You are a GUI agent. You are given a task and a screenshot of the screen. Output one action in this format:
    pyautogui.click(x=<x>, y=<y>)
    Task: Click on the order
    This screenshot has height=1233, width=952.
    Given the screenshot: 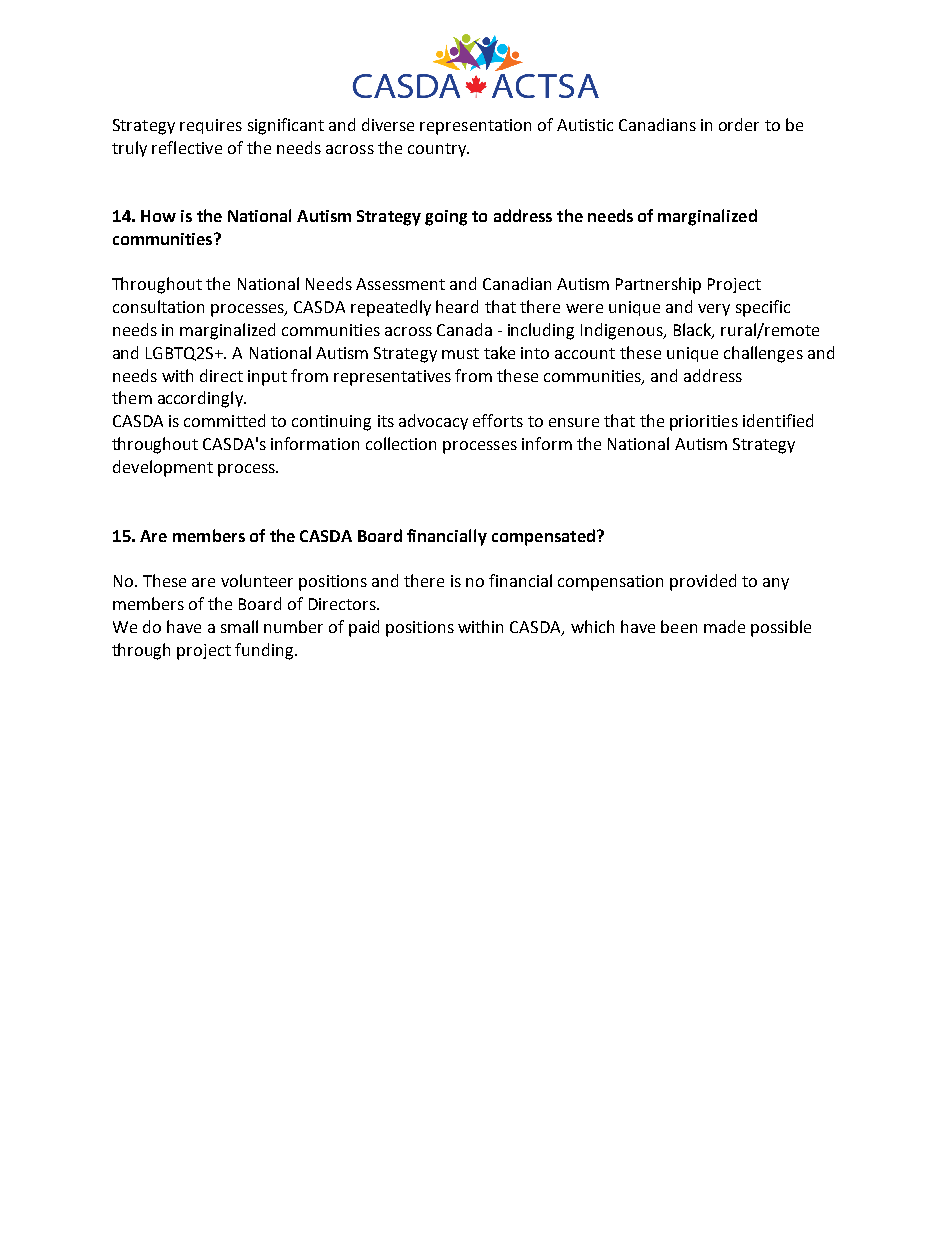 What is the action you would take?
    pyautogui.click(x=739, y=124)
